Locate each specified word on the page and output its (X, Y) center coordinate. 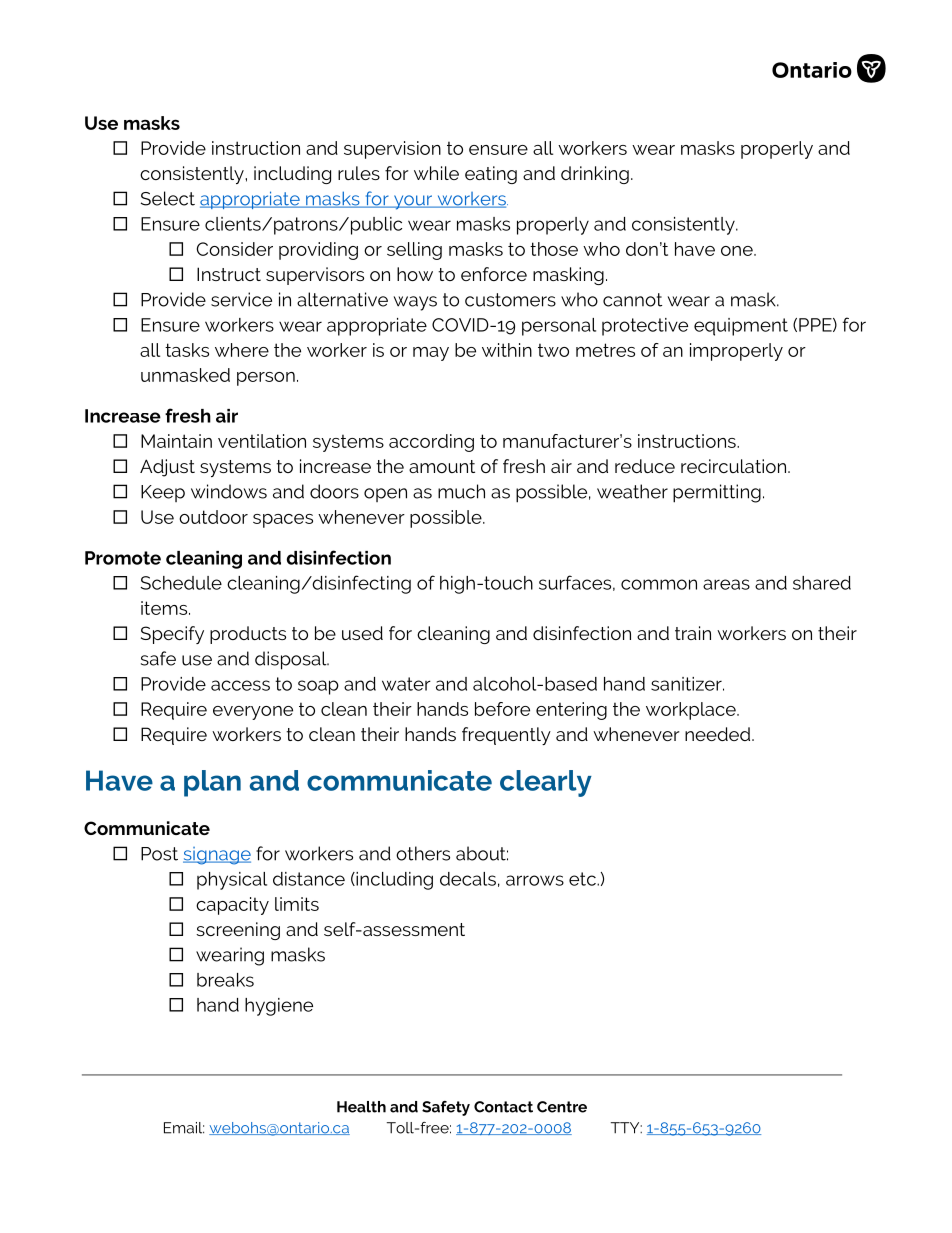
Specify (172, 635)
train (693, 633)
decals (468, 879)
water (406, 684)
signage (217, 856)
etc (583, 879)
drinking (595, 175)
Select (168, 198)
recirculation (735, 466)
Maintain (176, 441)
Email (184, 1128)
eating (491, 175)
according (431, 443)
